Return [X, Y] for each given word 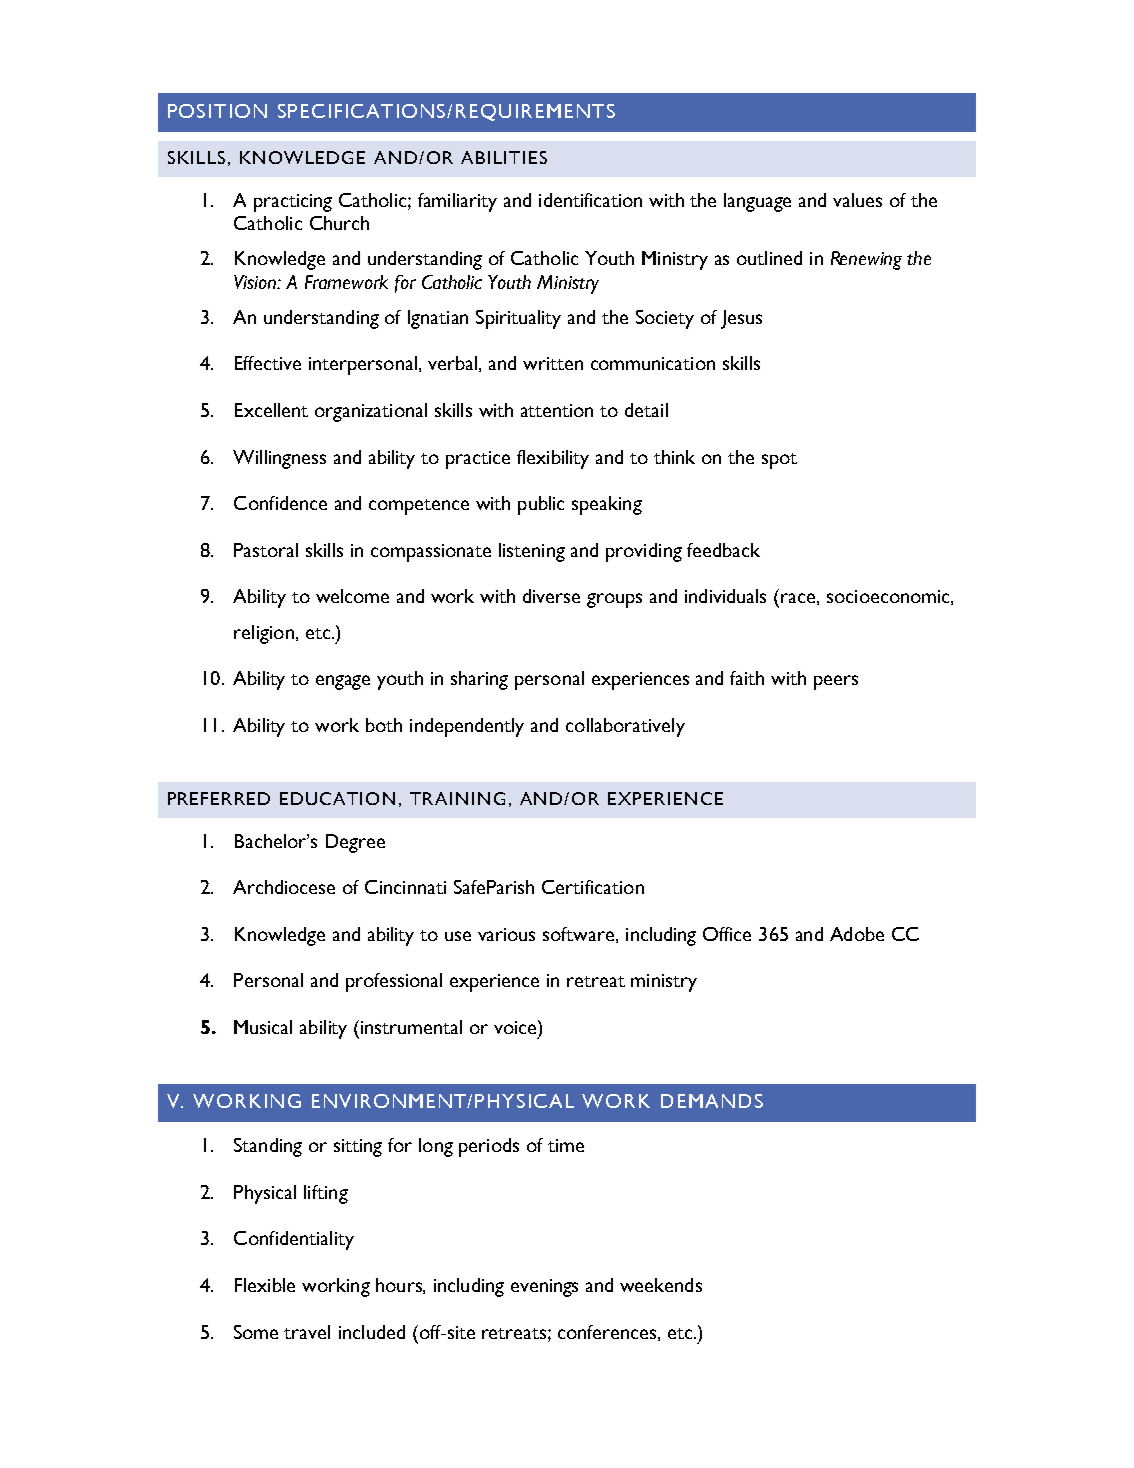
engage [343, 682]
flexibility [553, 459]
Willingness [279, 459]
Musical [263, 1027]
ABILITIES [504, 157]
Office [727, 934]
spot [779, 461]
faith [747, 678]
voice [516, 1027]
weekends [661, 1285]
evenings [544, 1288]
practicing [293, 203]
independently [467, 727]
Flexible [265, 1285]
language [757, 202]
